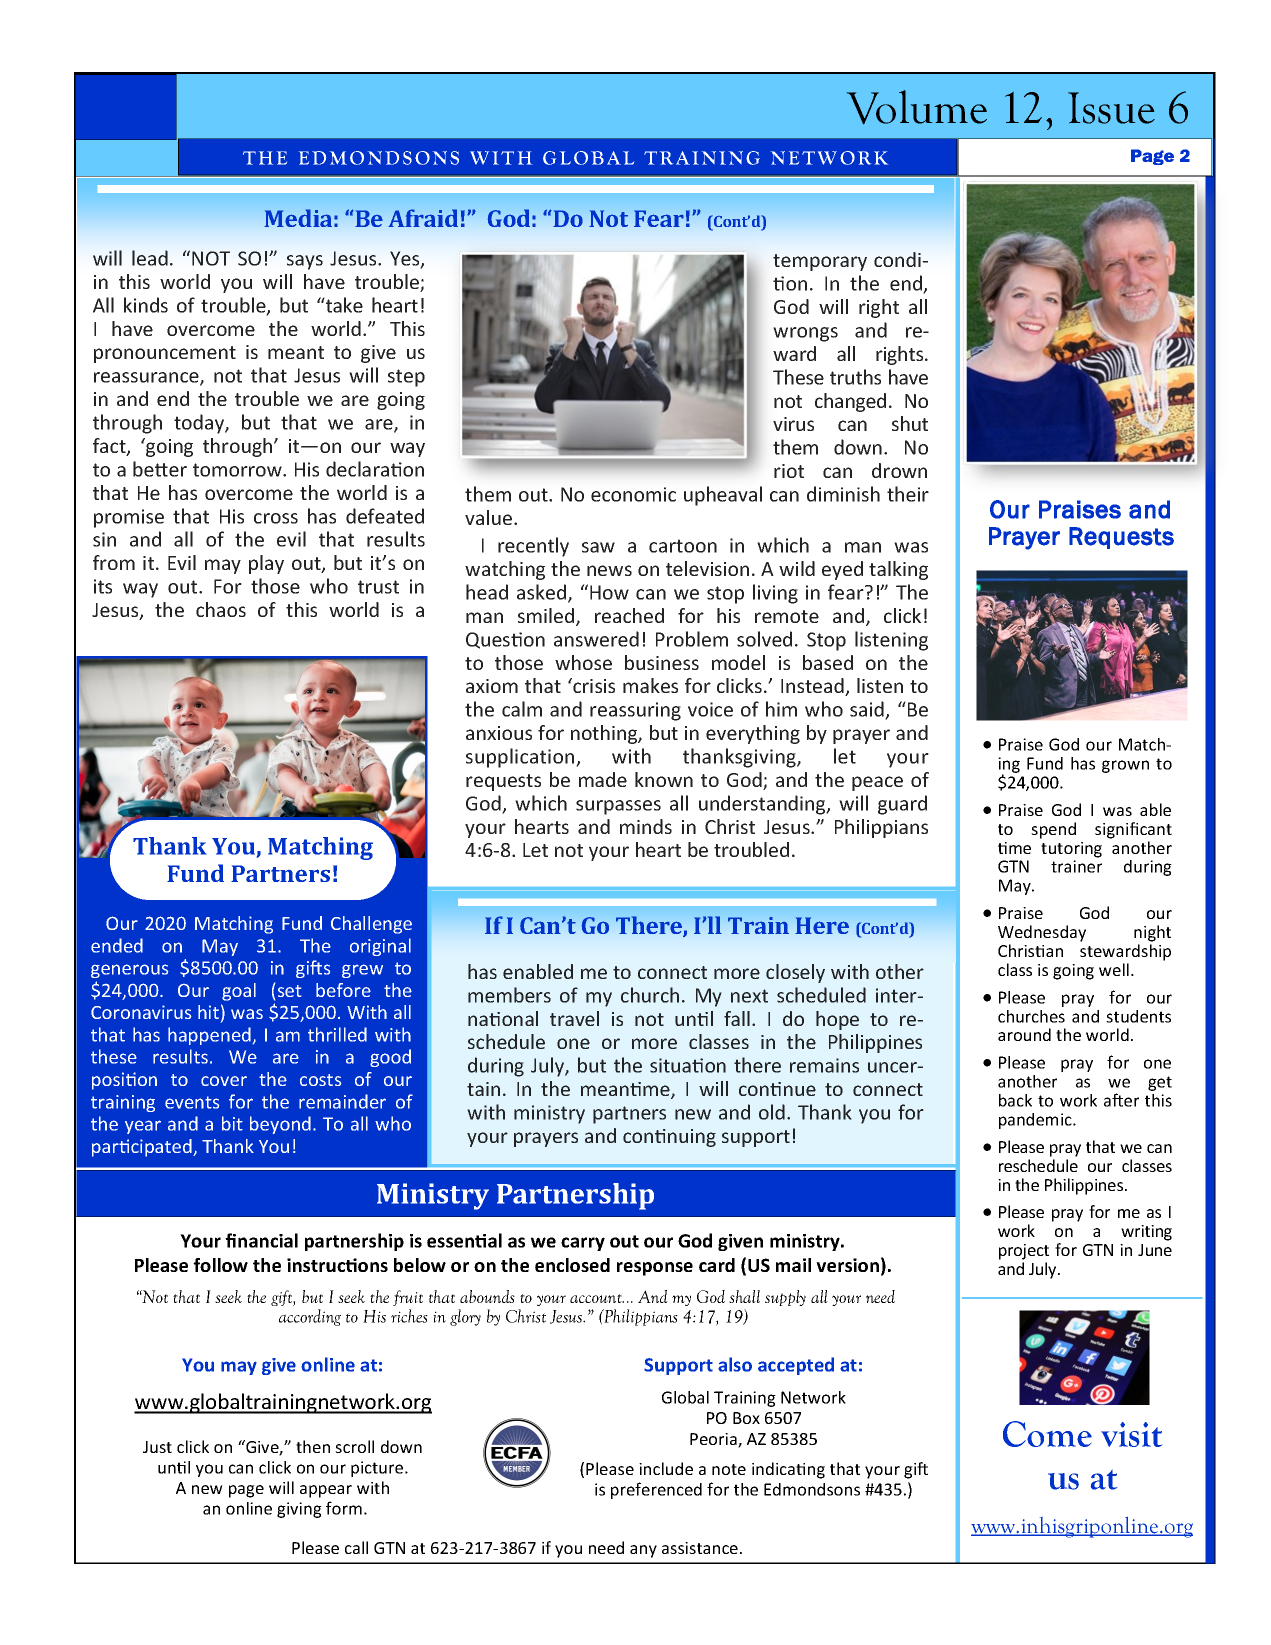 The image size is (1271, 1645). What do you see at coordinates (908, 494) in the screenshot?
I see `their` at bounding box center [908, 494].
